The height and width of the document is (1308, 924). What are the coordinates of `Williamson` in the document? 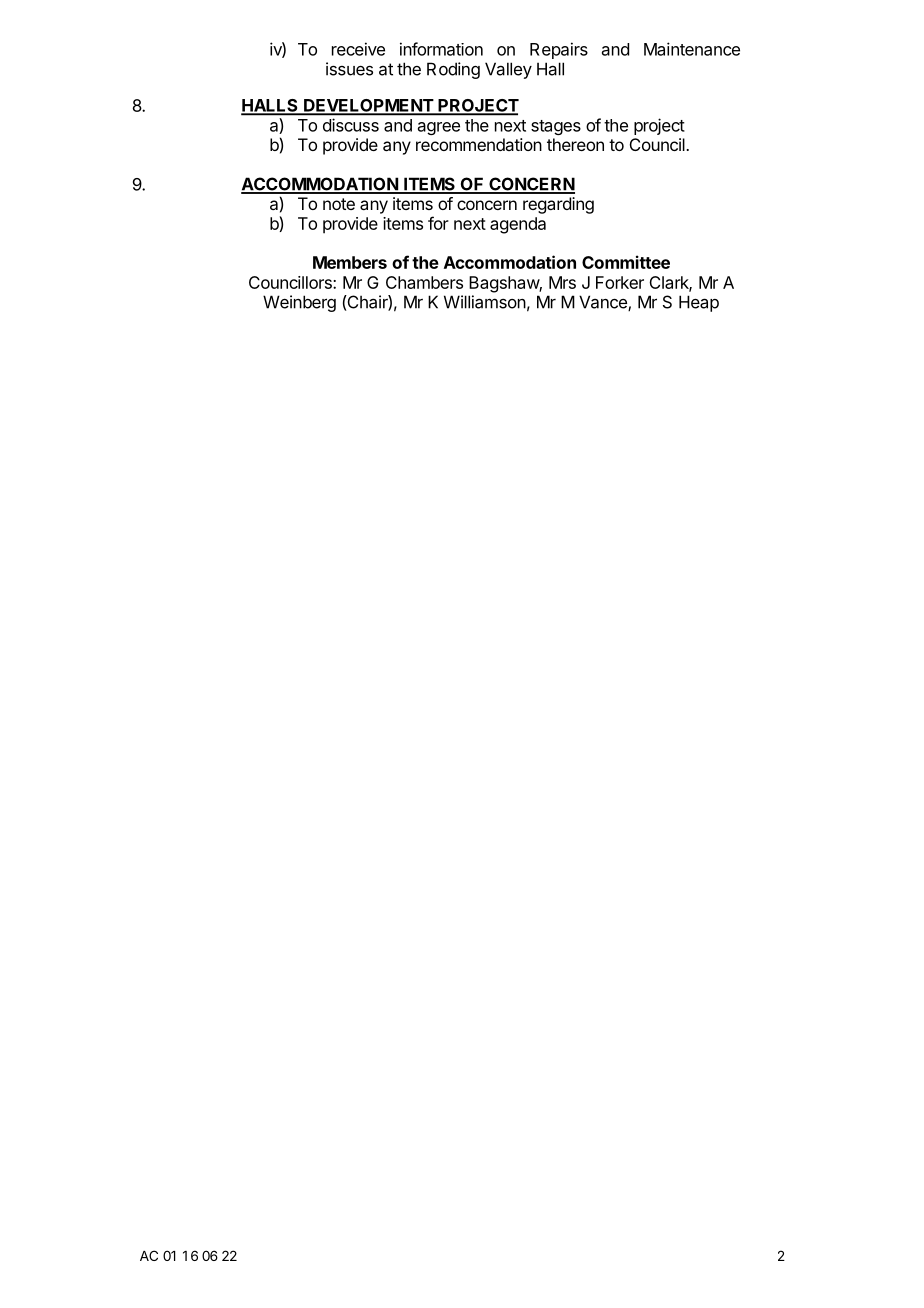 It's located at (485, 302).
